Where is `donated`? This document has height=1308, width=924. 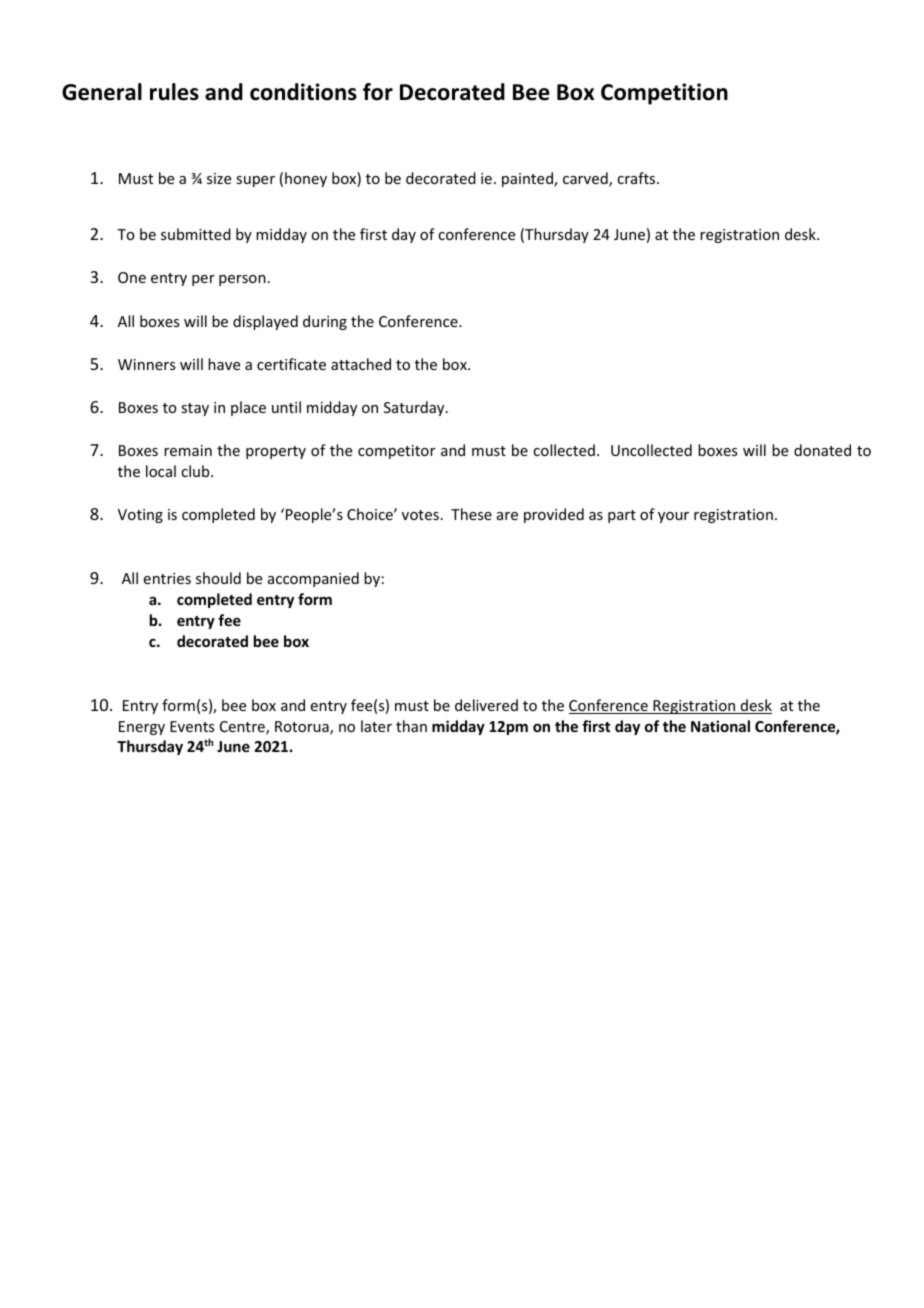
donated is located at coordinates (822, 450).
